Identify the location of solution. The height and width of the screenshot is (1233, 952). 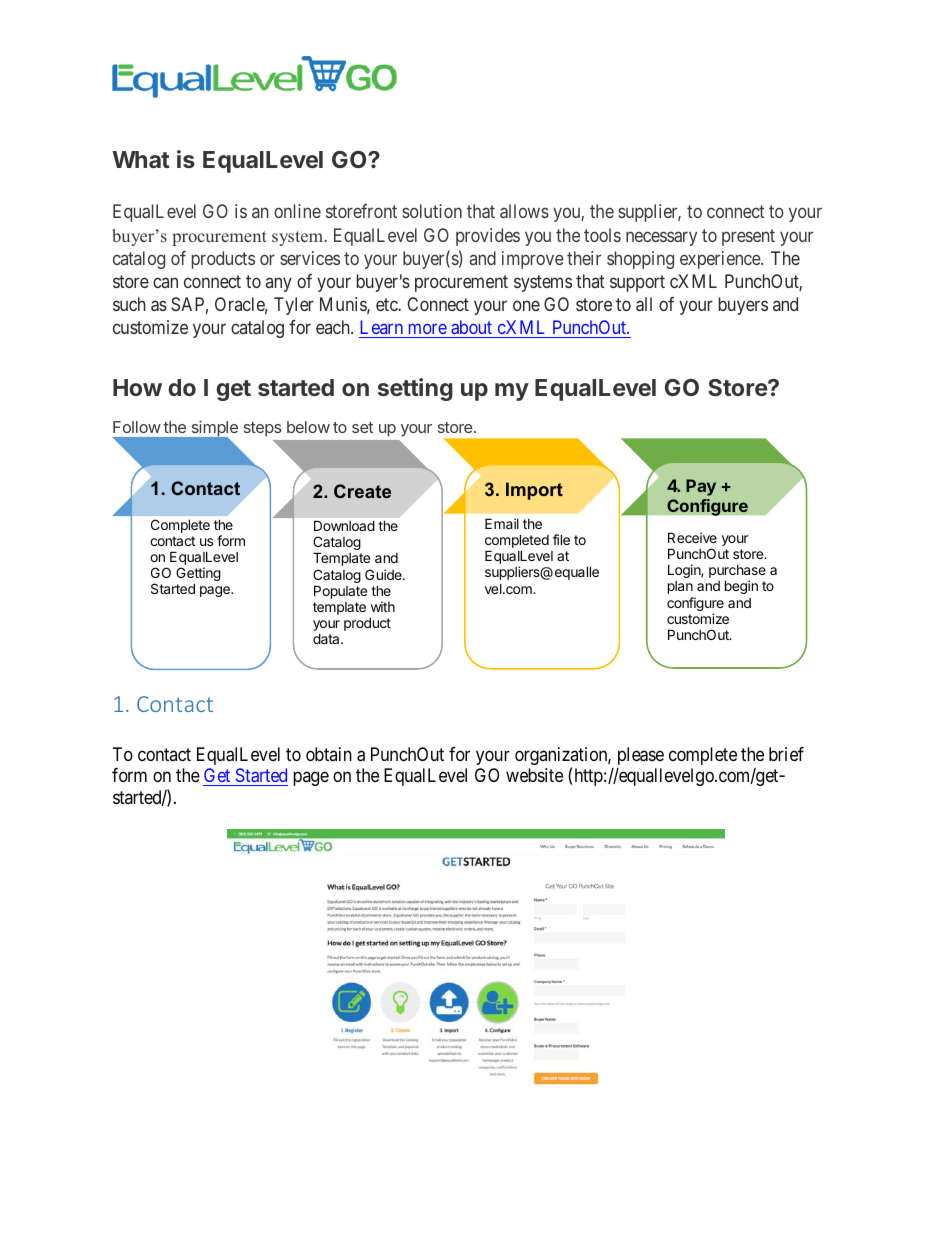
(432, 211).
